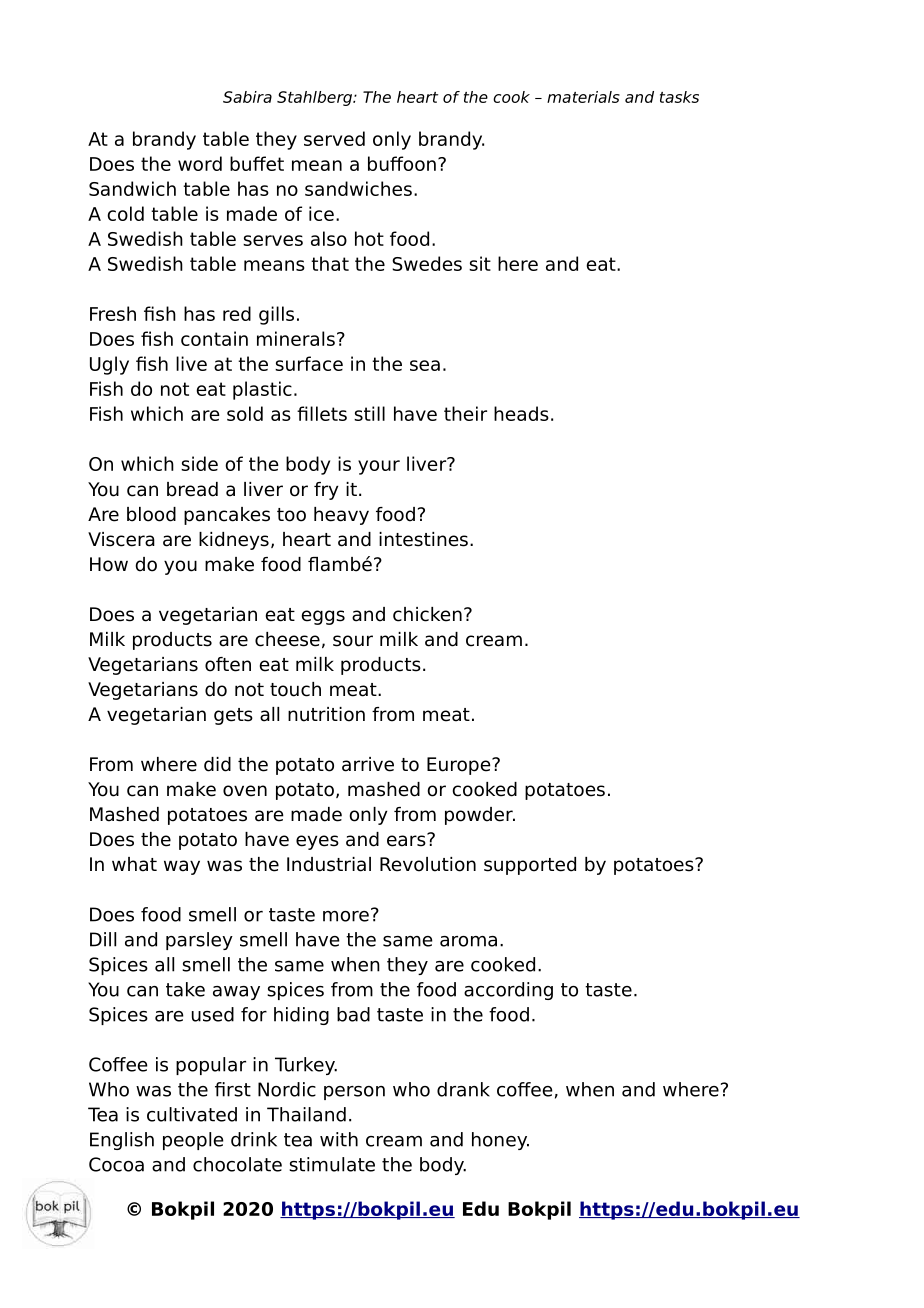  I want to click on materials, so click(583, 97).
